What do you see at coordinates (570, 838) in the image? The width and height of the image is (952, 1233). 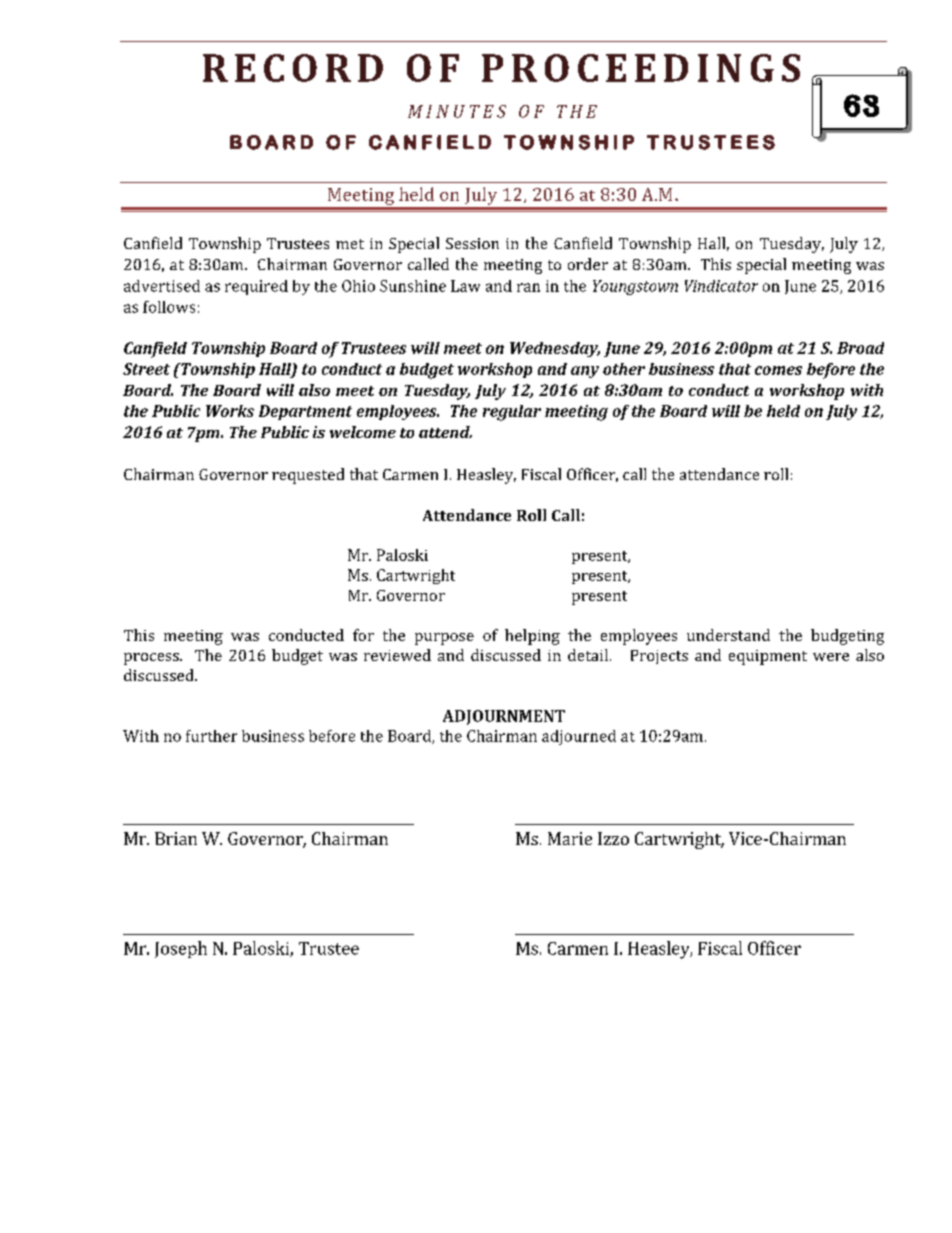 I see `Marie` at bounding box center [570, 838].
